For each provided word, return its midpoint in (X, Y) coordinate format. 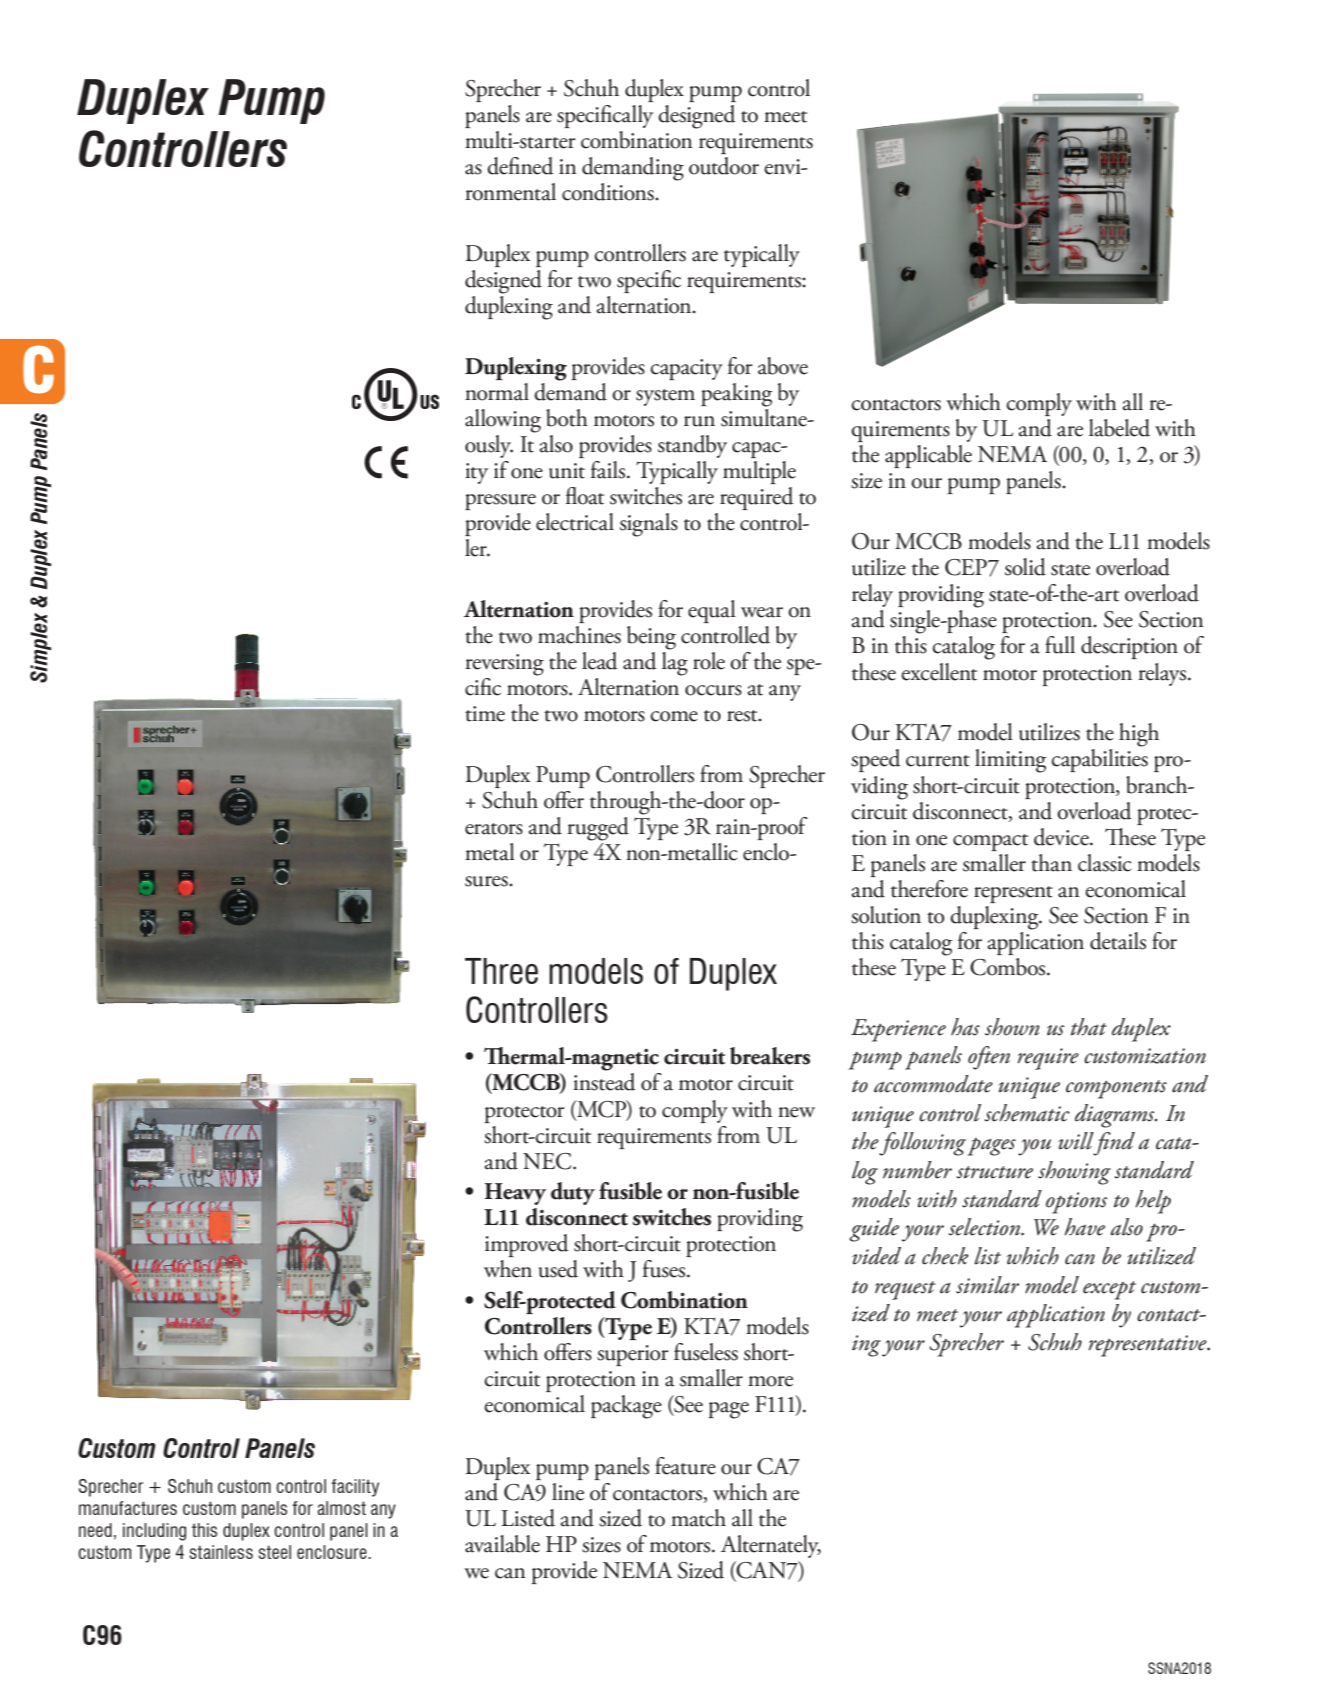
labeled (1119, 428)
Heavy (515, 1194)
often (989, 1058)
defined (520, 166)
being (651, 638)
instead (604, 1082)
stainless (221, 1552)
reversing (504, 665)
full (1060, 645)
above (783, 366)
